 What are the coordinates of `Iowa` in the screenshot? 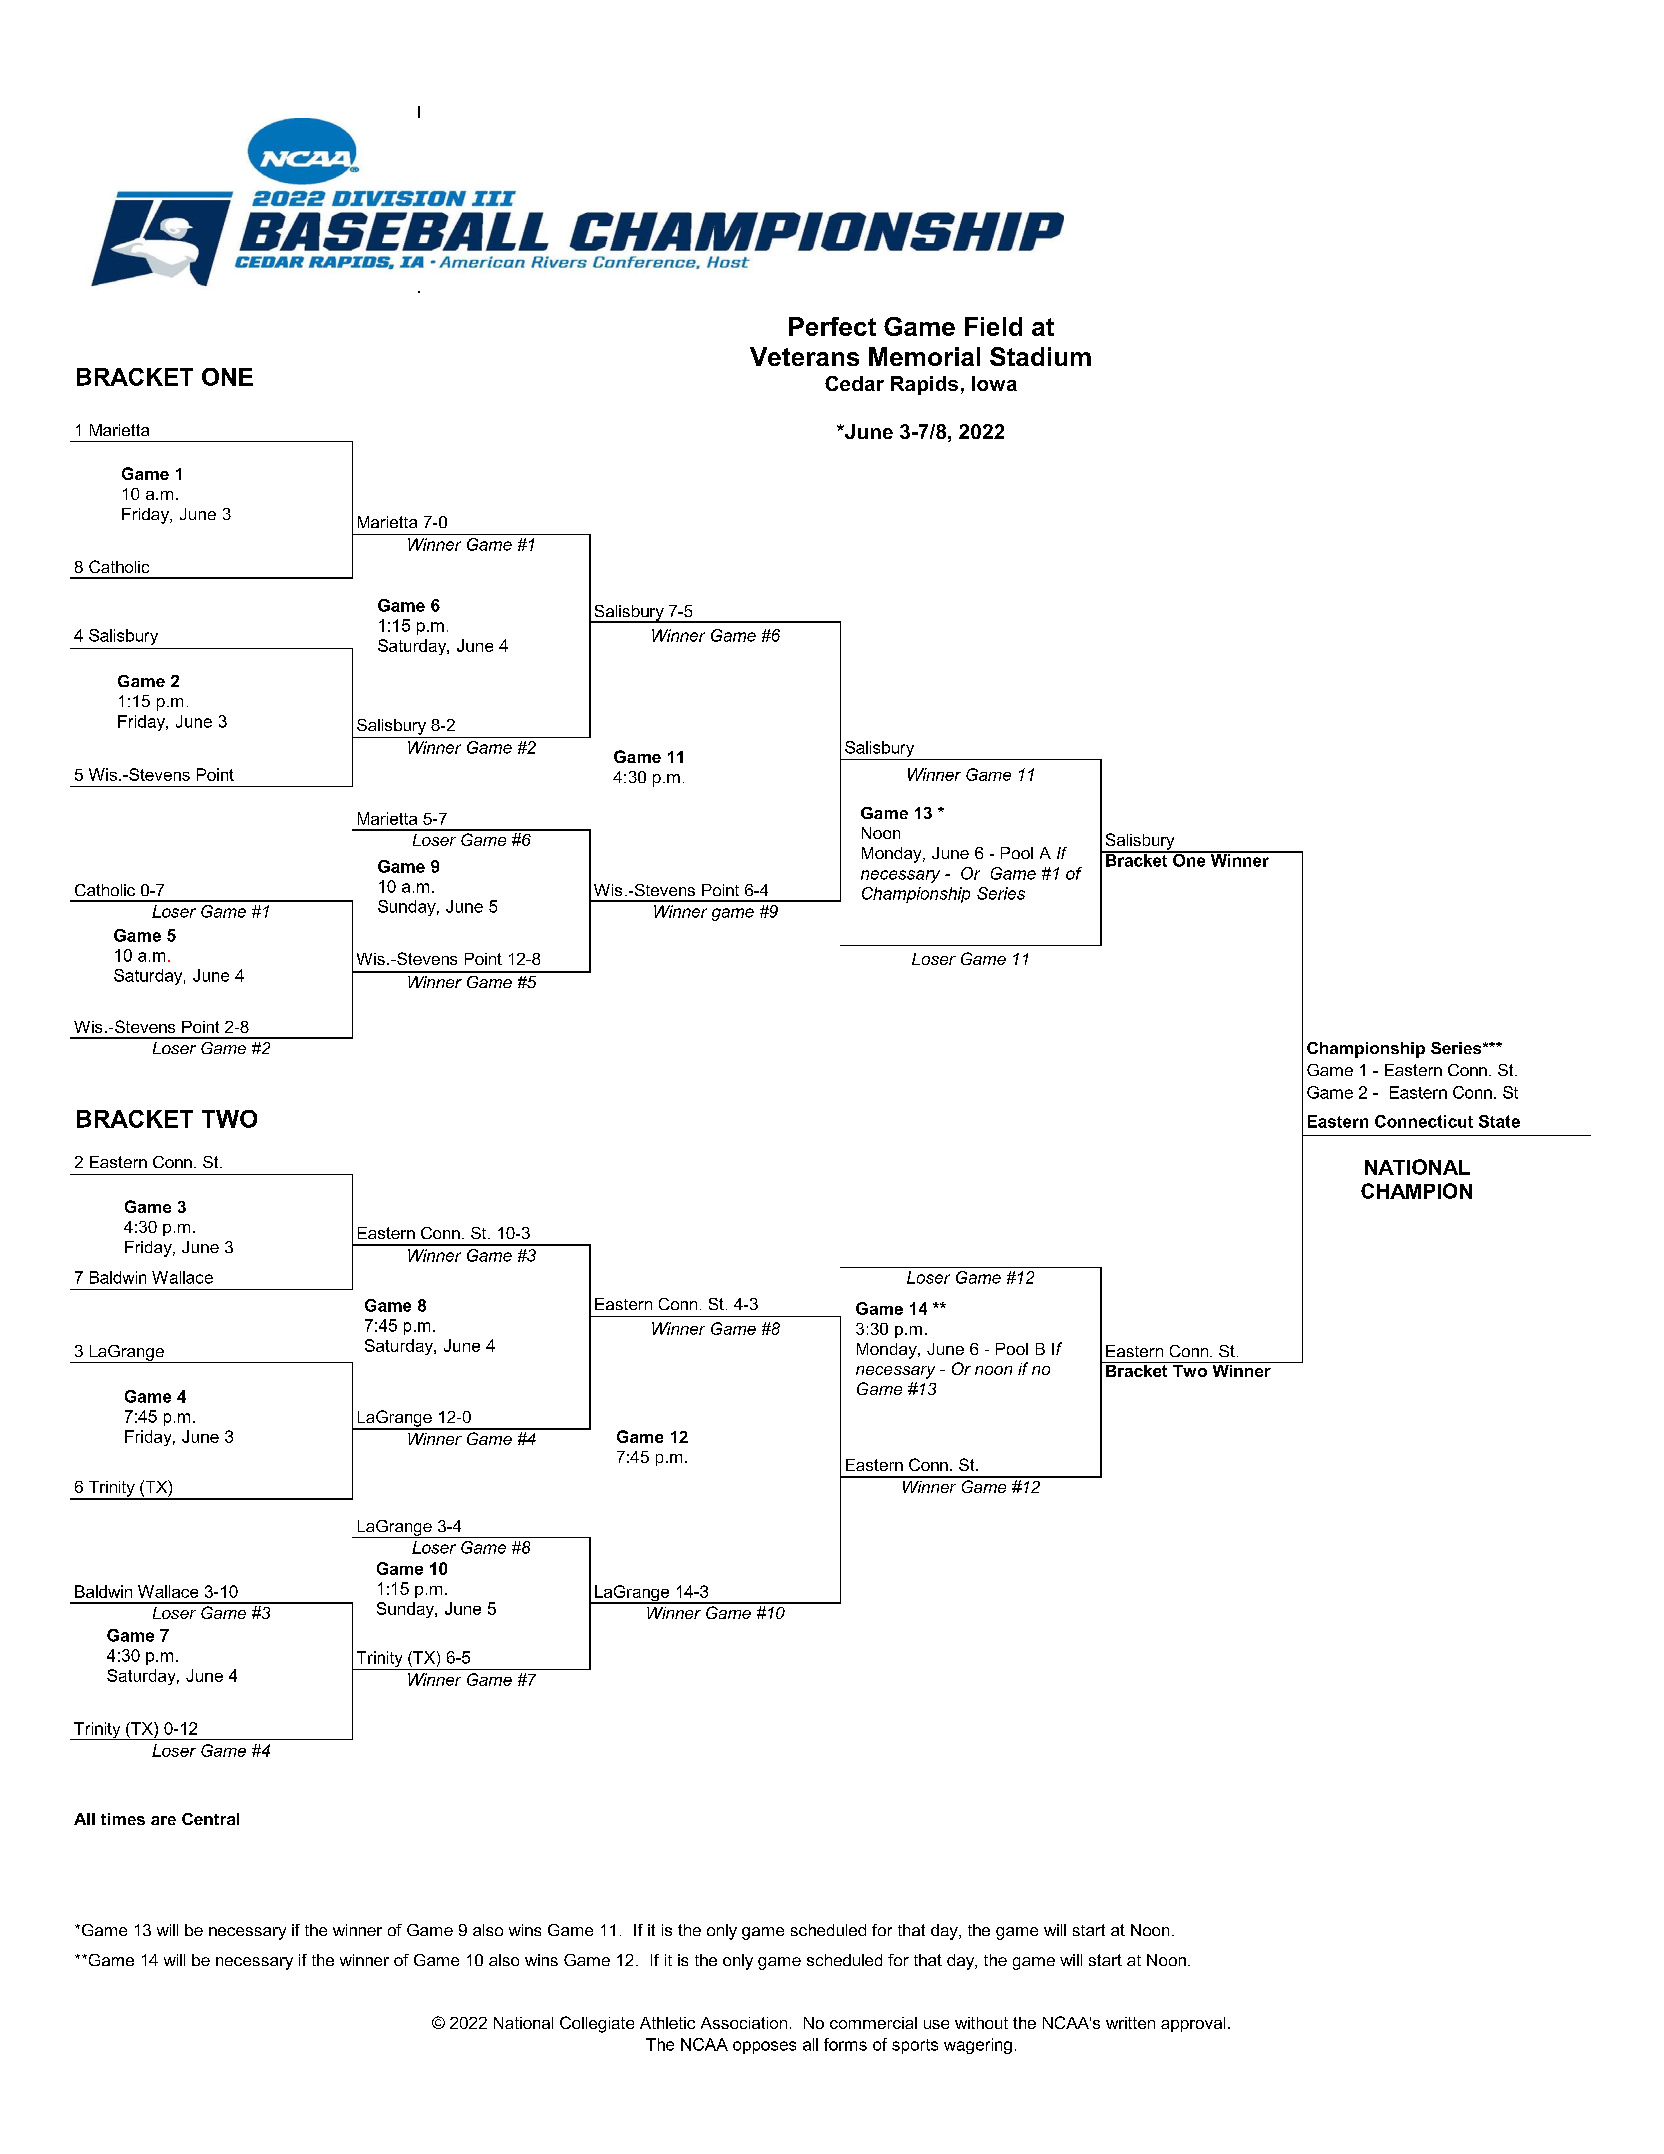 It's located at (994, 383).
